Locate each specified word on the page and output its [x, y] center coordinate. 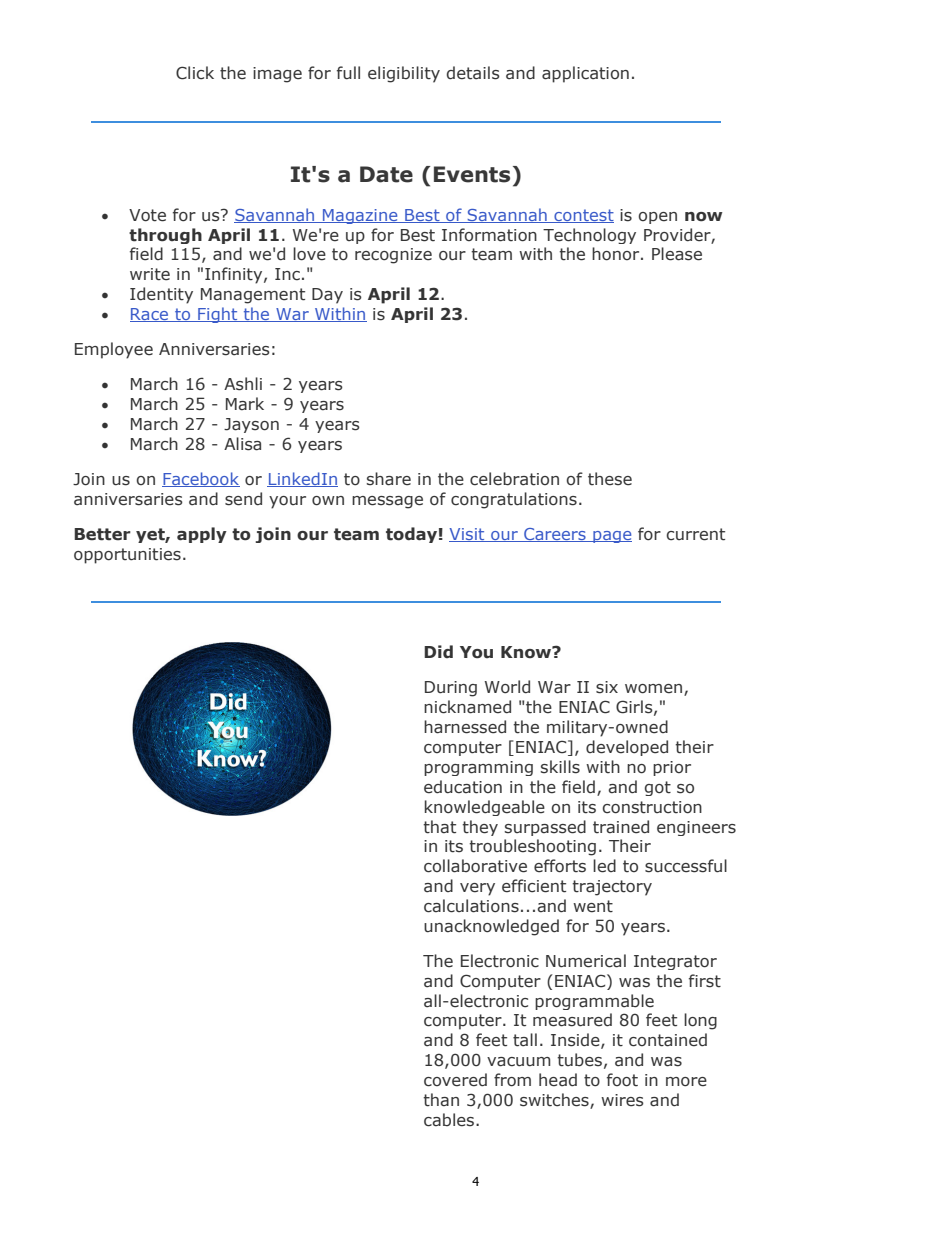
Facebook [201, 479]
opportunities [127, 556]
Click [195, 73]
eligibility [404, 74]
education [463, 787]
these [610, 479]
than [441, 1100]
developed [627, 748]
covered [455, 1080]
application [585, 74]
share [389, 479]
